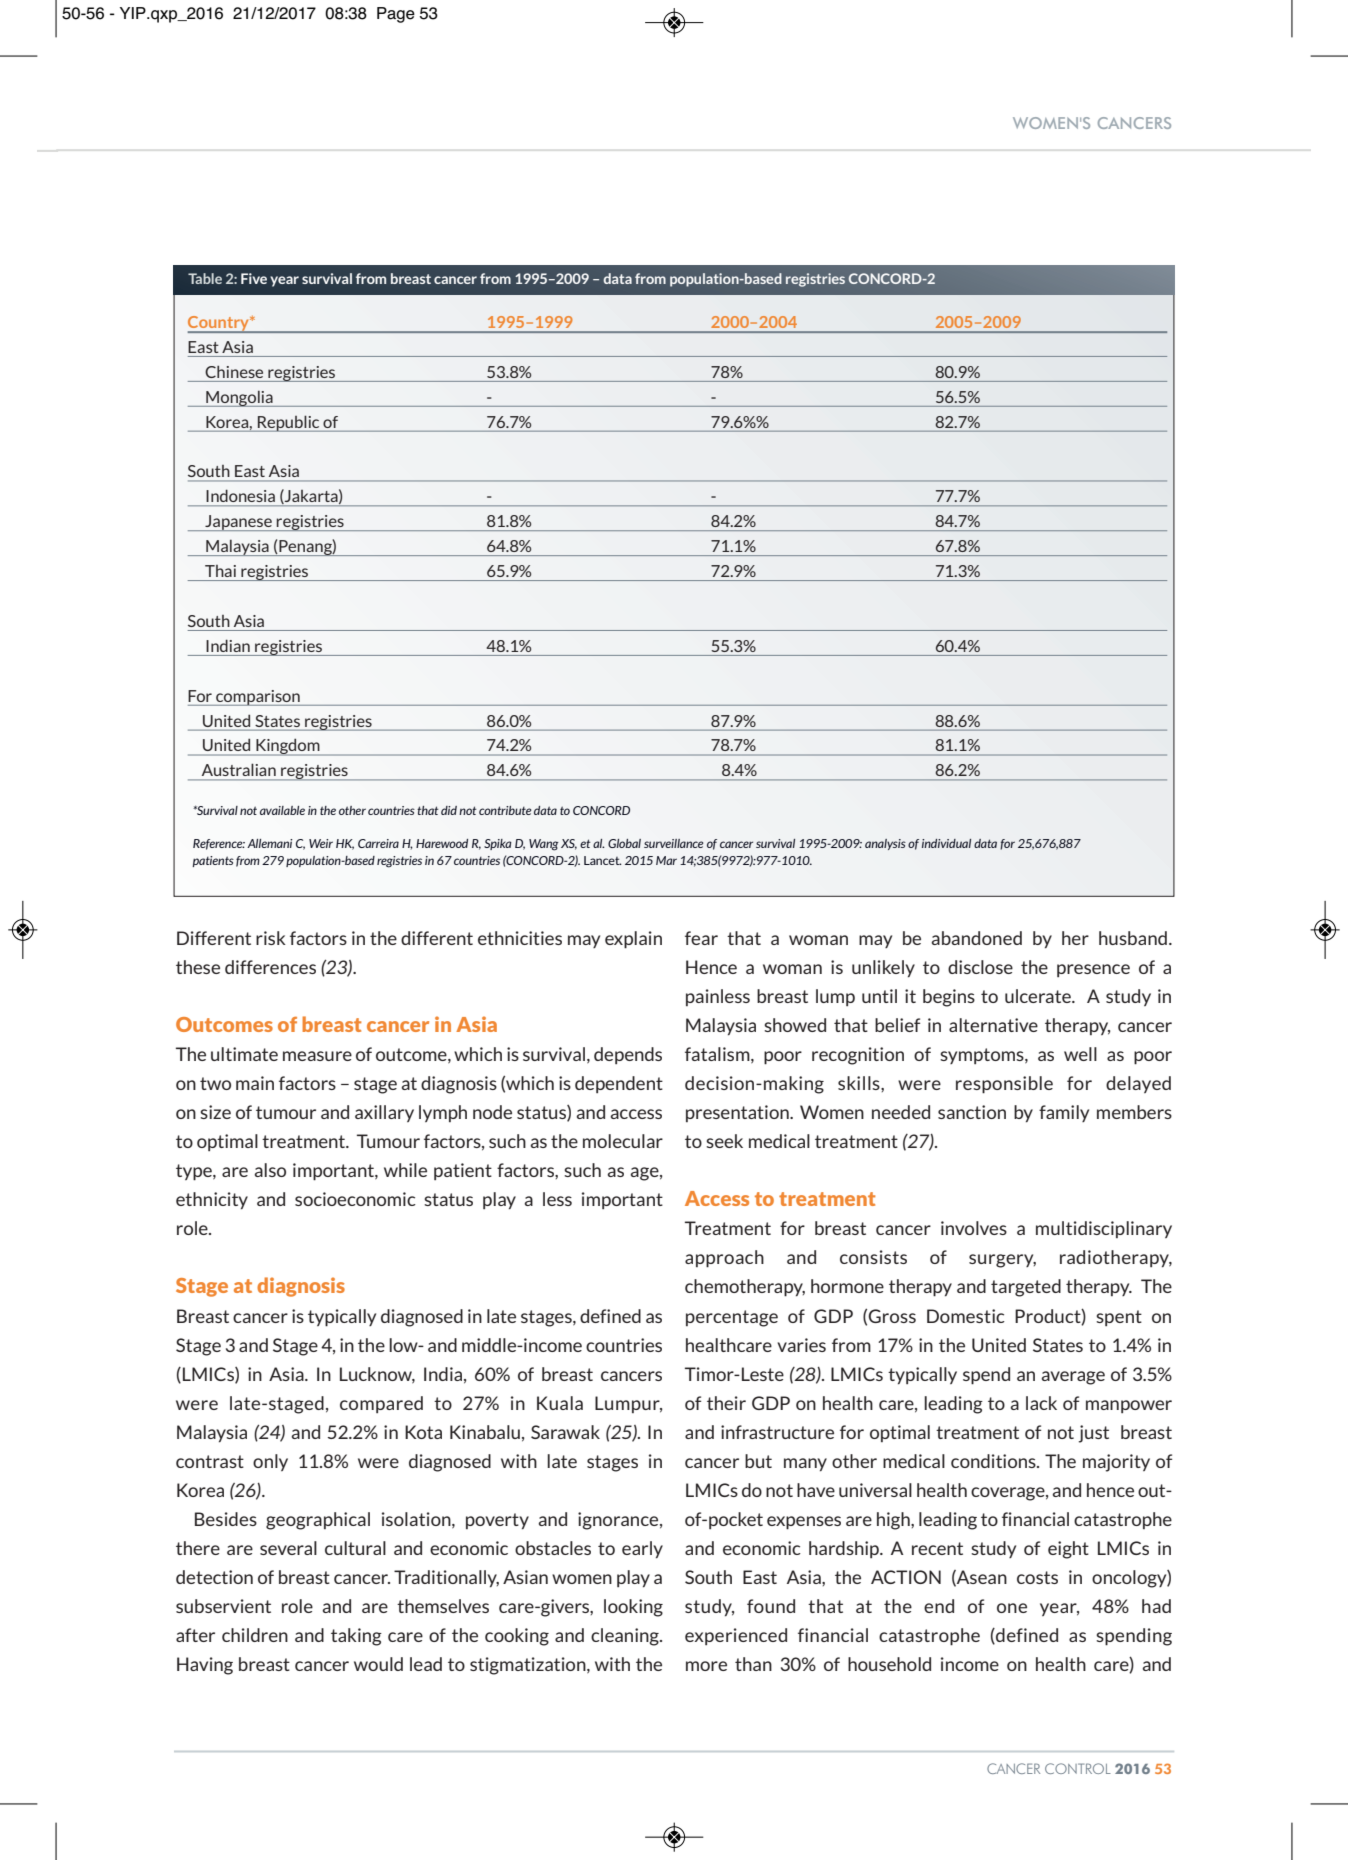  I want to click on Page, so click(396, 15).
